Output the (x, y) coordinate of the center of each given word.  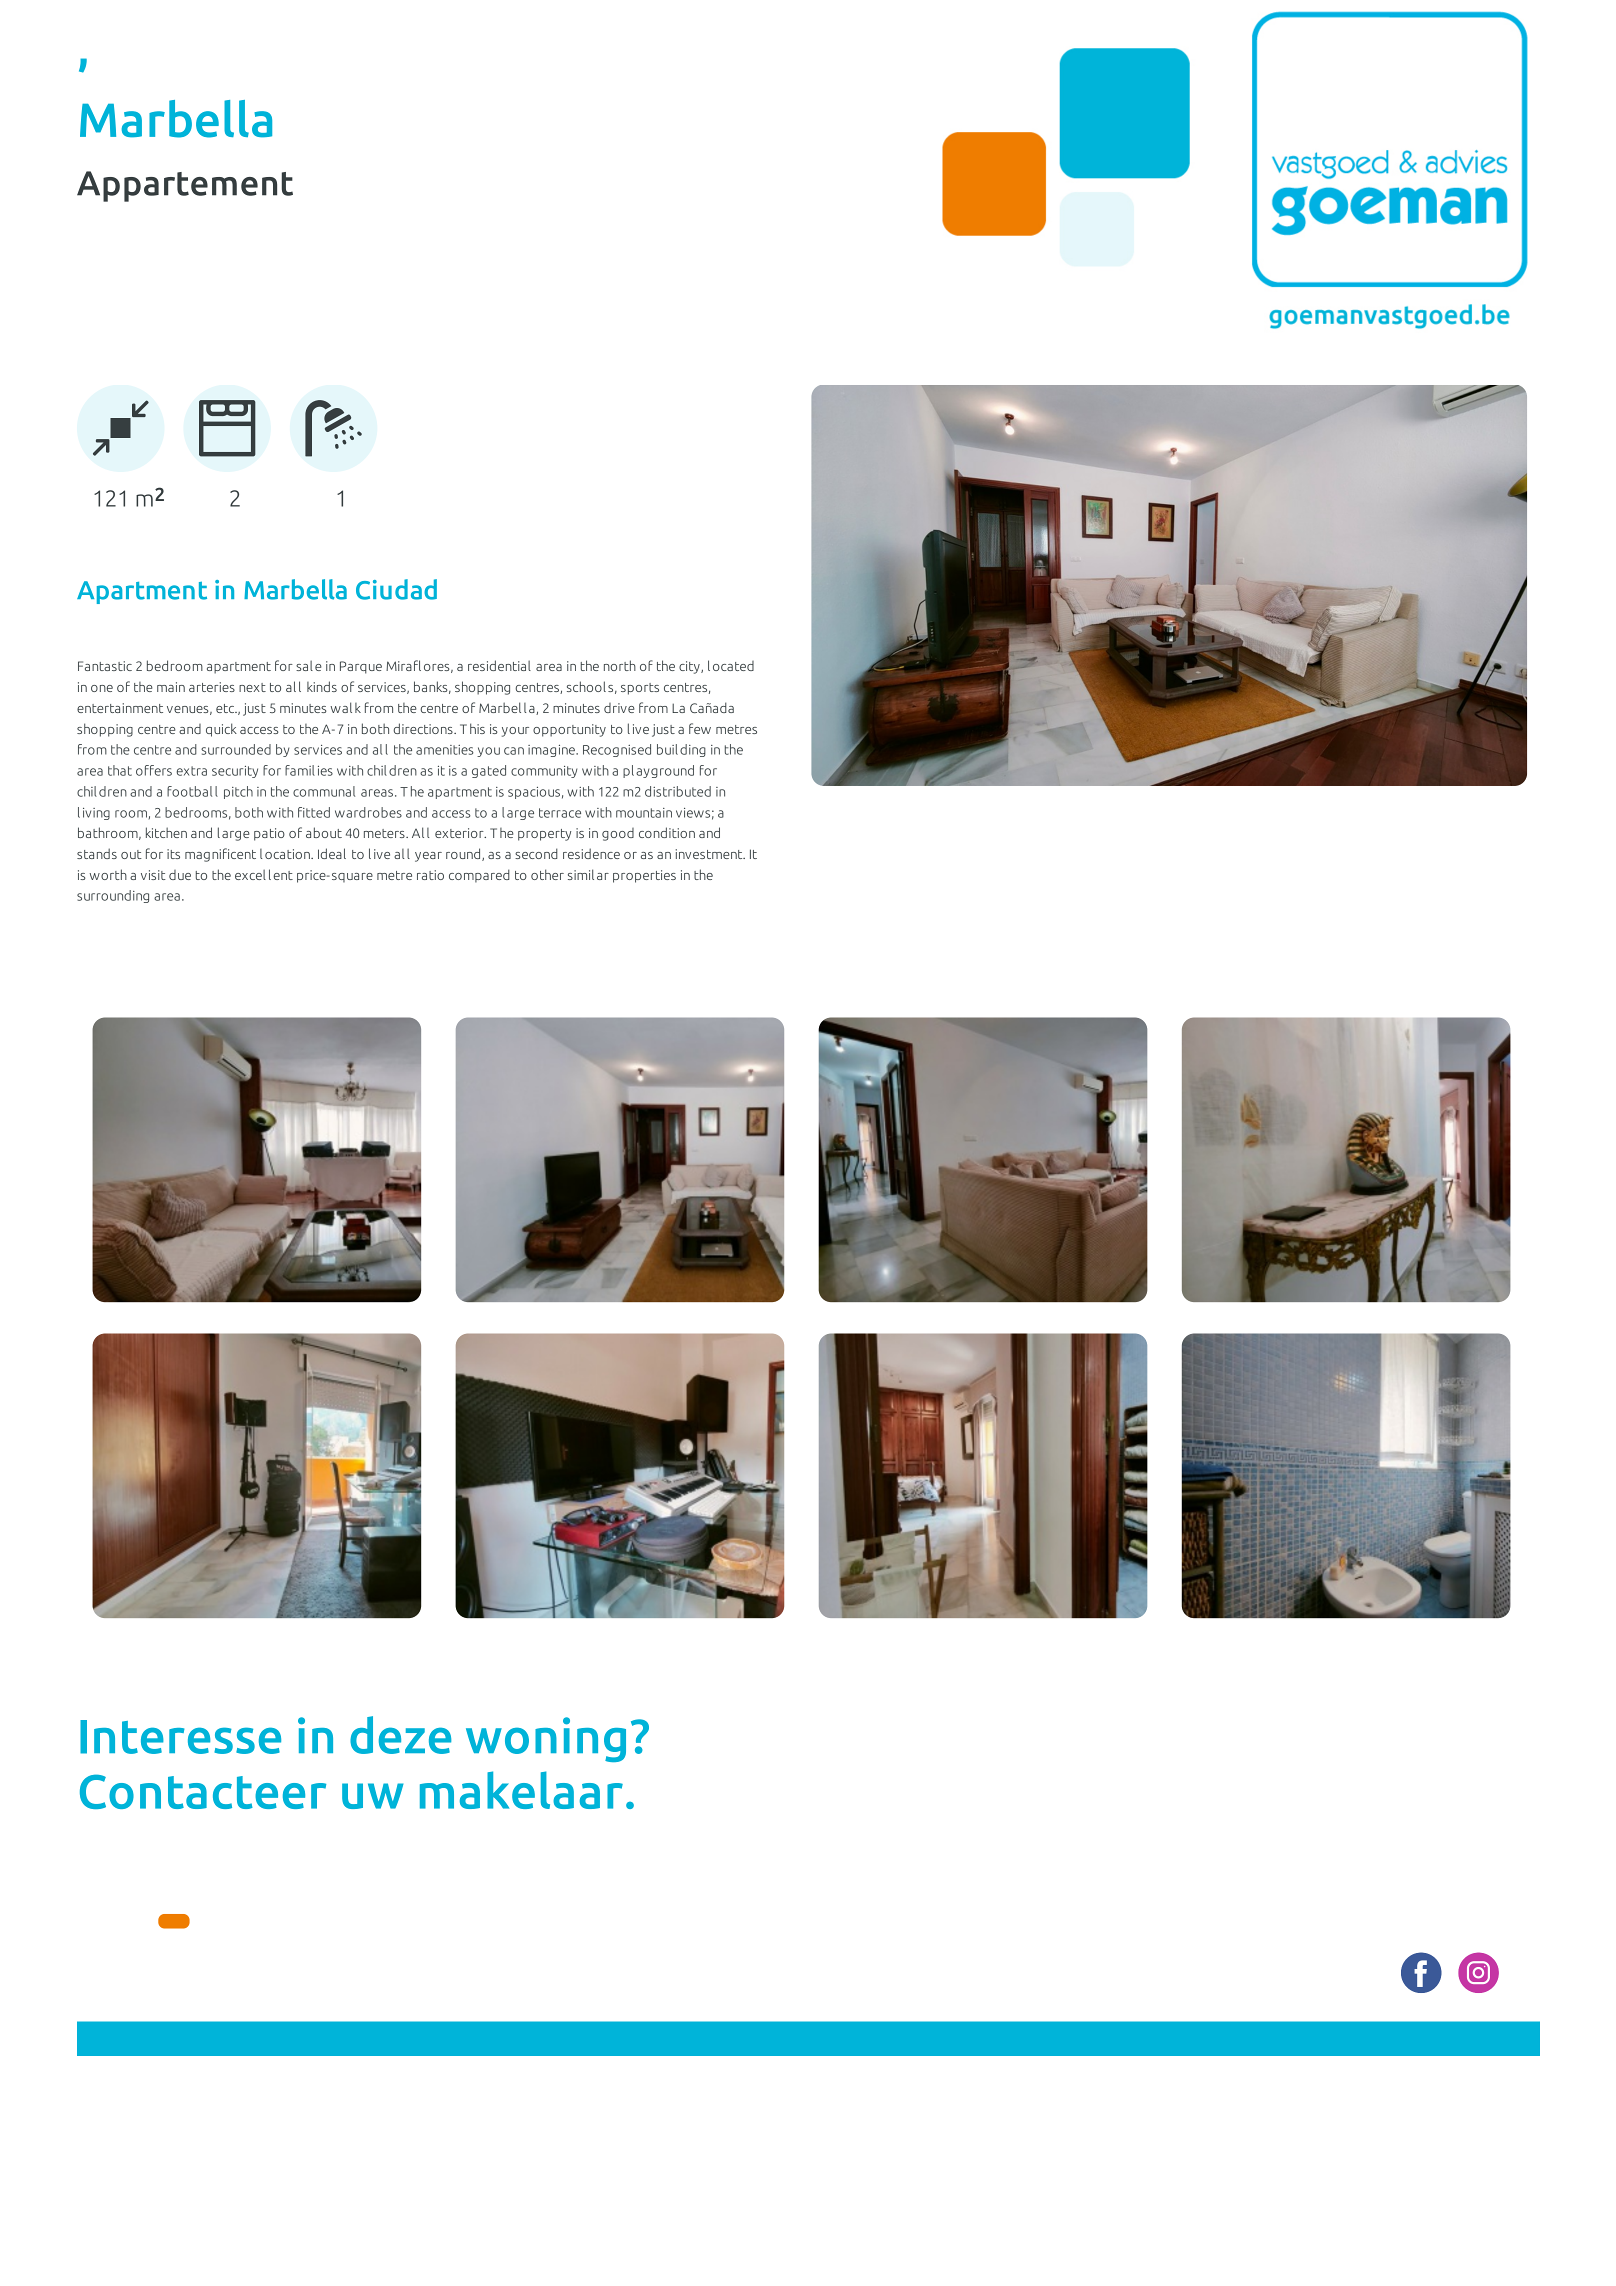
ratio (430, 875)
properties (644, 876)
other (547, 874)
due (180, 875)
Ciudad (396, 589)
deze (400, 1735)
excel (250, 874)
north (620, 665)
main (171, 687)
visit (153, 875)
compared (479, 876)
